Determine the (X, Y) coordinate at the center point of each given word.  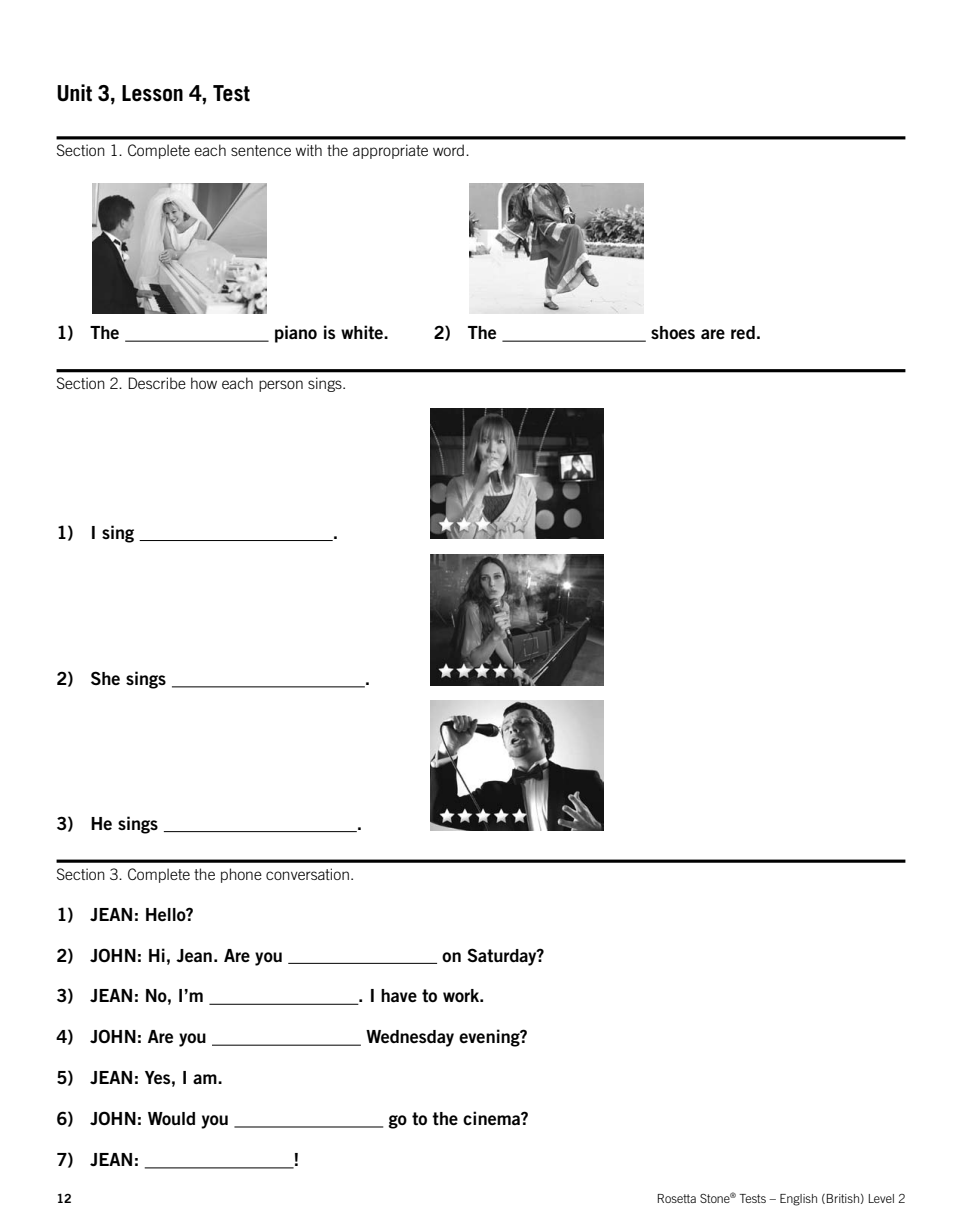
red (743, 332)
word (448, 150)
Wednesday (410, 1038)
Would (171, 1118)
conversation (307, 874)
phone (241, 875)
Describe (157, 383)
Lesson (152, 93)
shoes (673, 332)
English (798, 1200)
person (281, 386)
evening (490, 1038)
